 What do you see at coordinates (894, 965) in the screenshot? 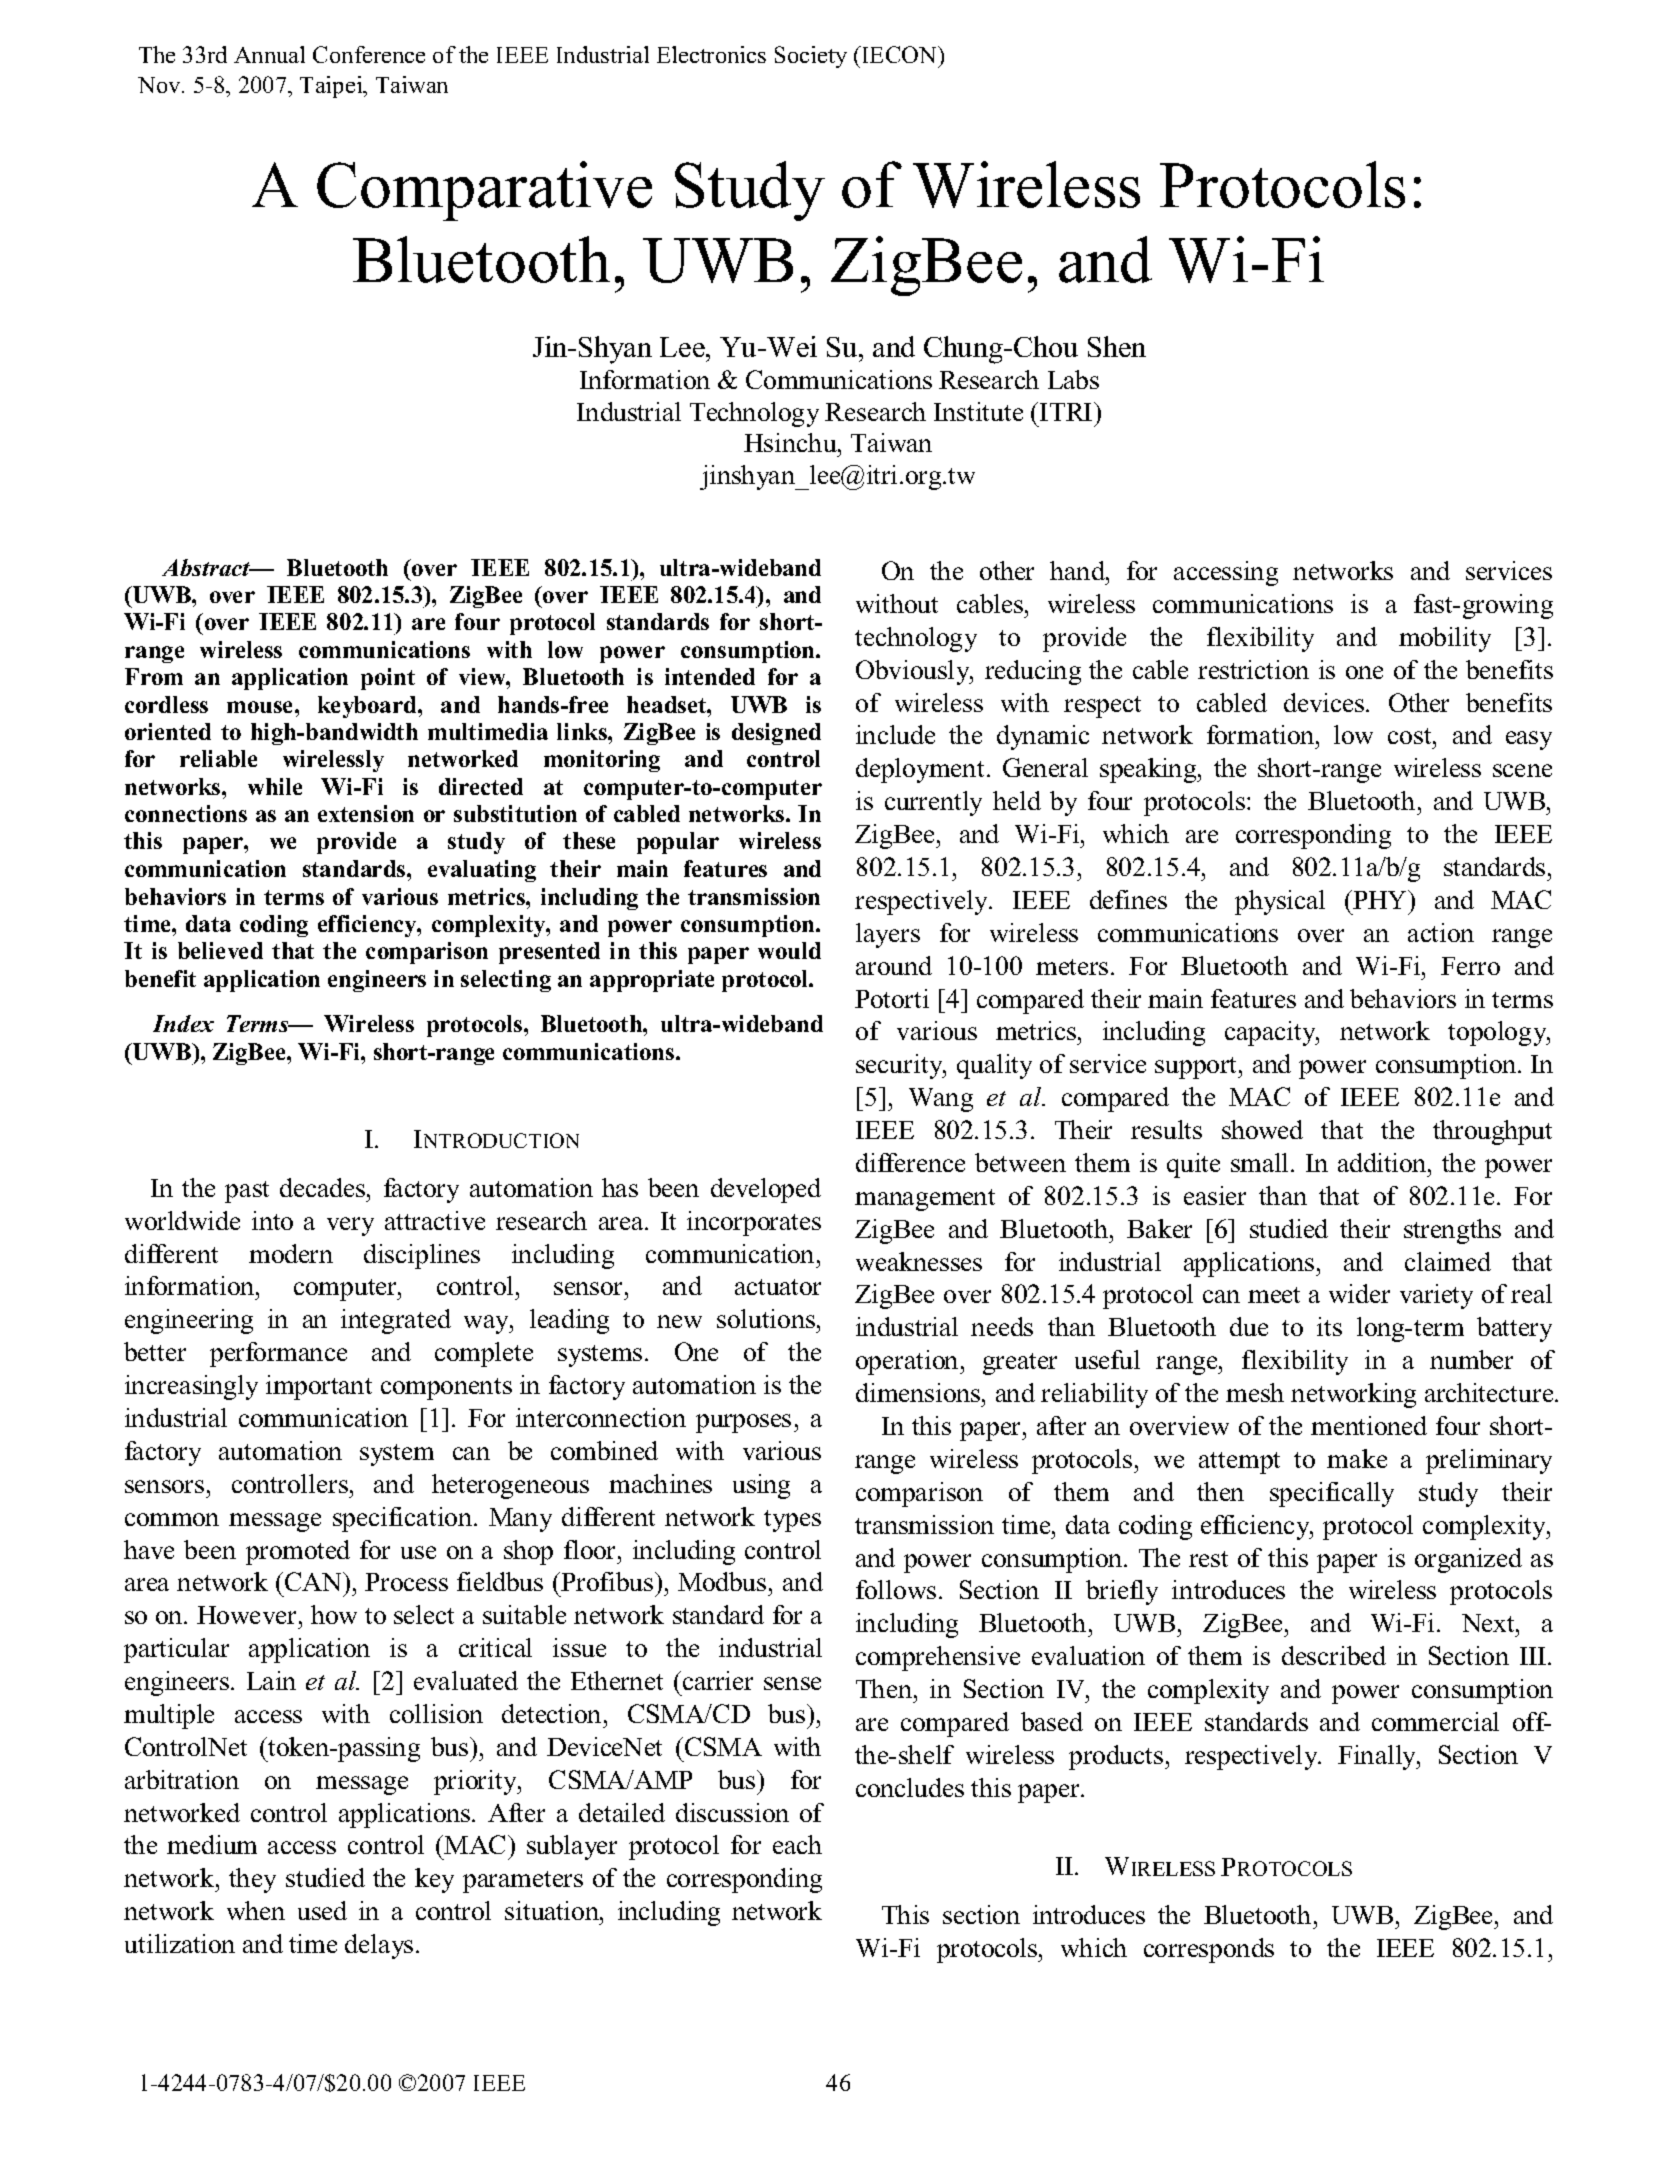
I see `around` at bounding box center [894, 965].
